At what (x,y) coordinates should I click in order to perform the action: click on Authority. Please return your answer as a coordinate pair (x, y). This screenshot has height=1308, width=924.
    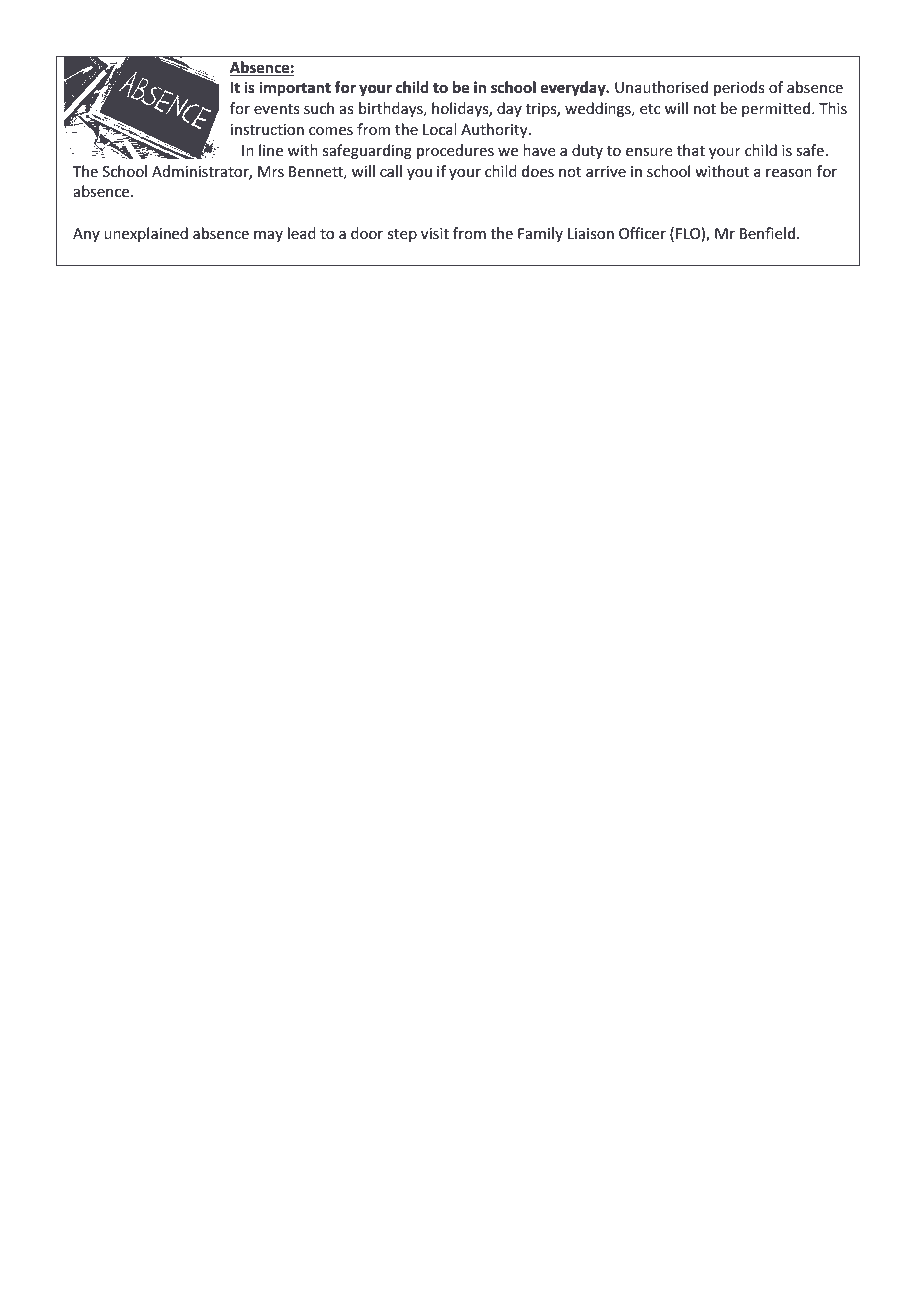
    Looking at the image, I should click on (495, 130).
